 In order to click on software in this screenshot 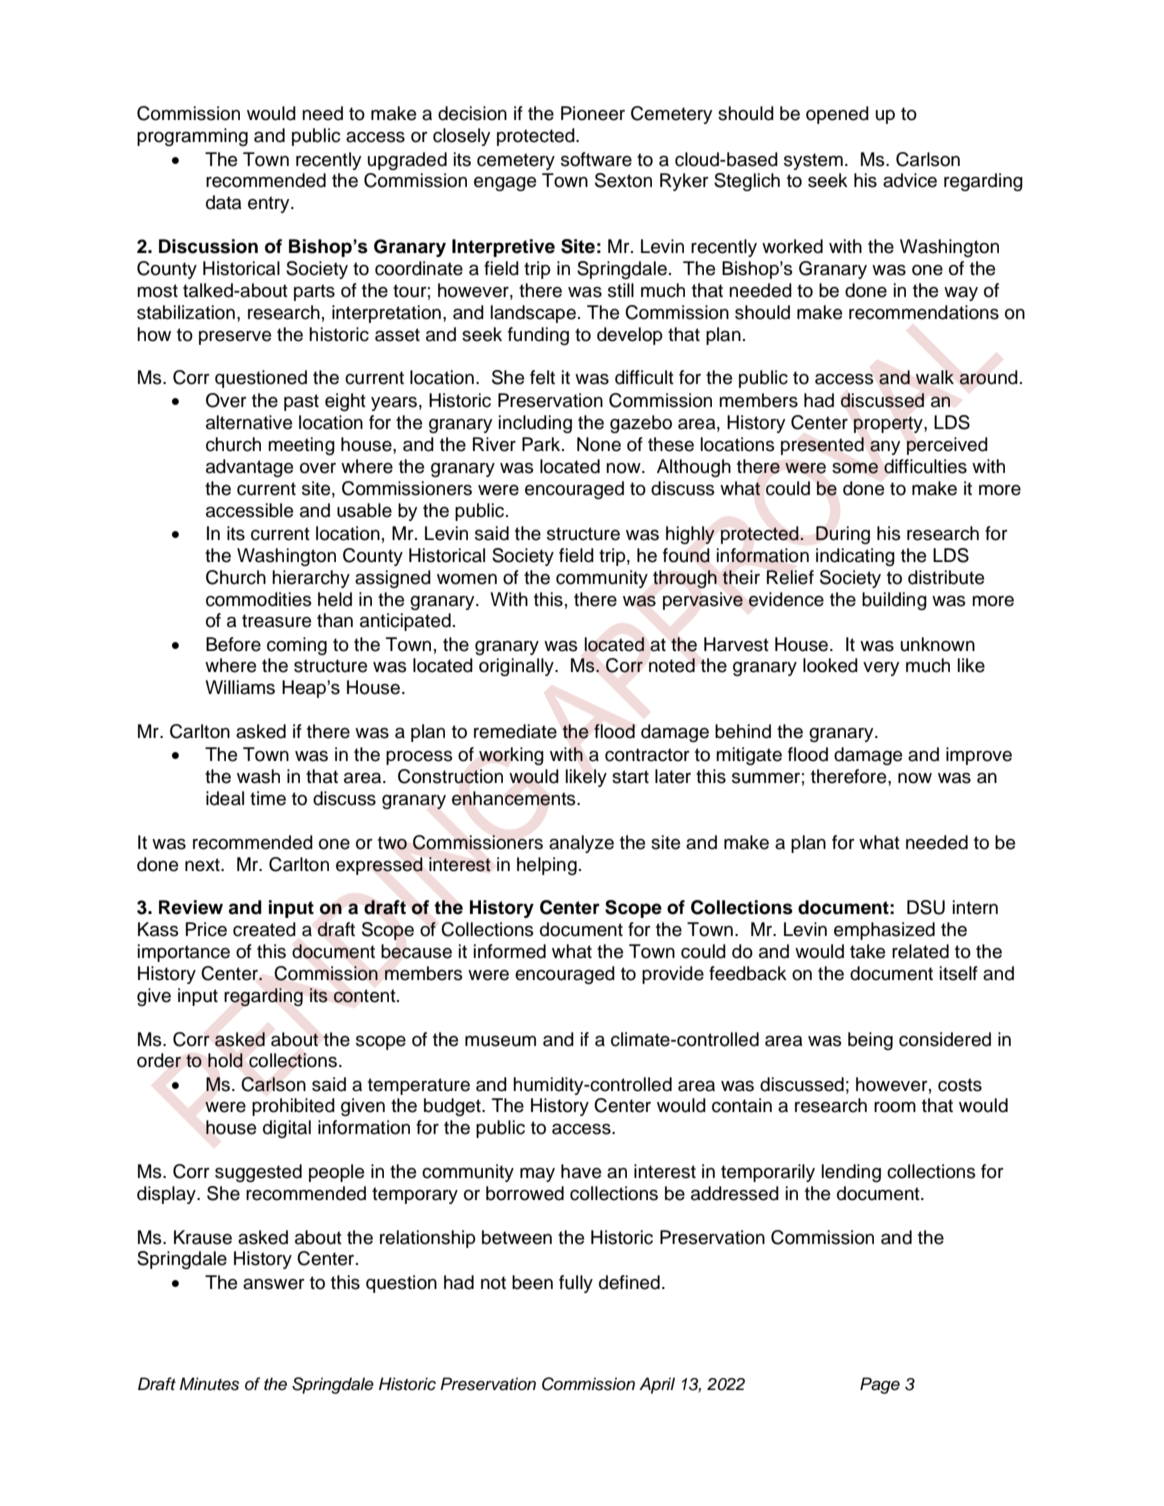, I will do `click(596, 159)`.
